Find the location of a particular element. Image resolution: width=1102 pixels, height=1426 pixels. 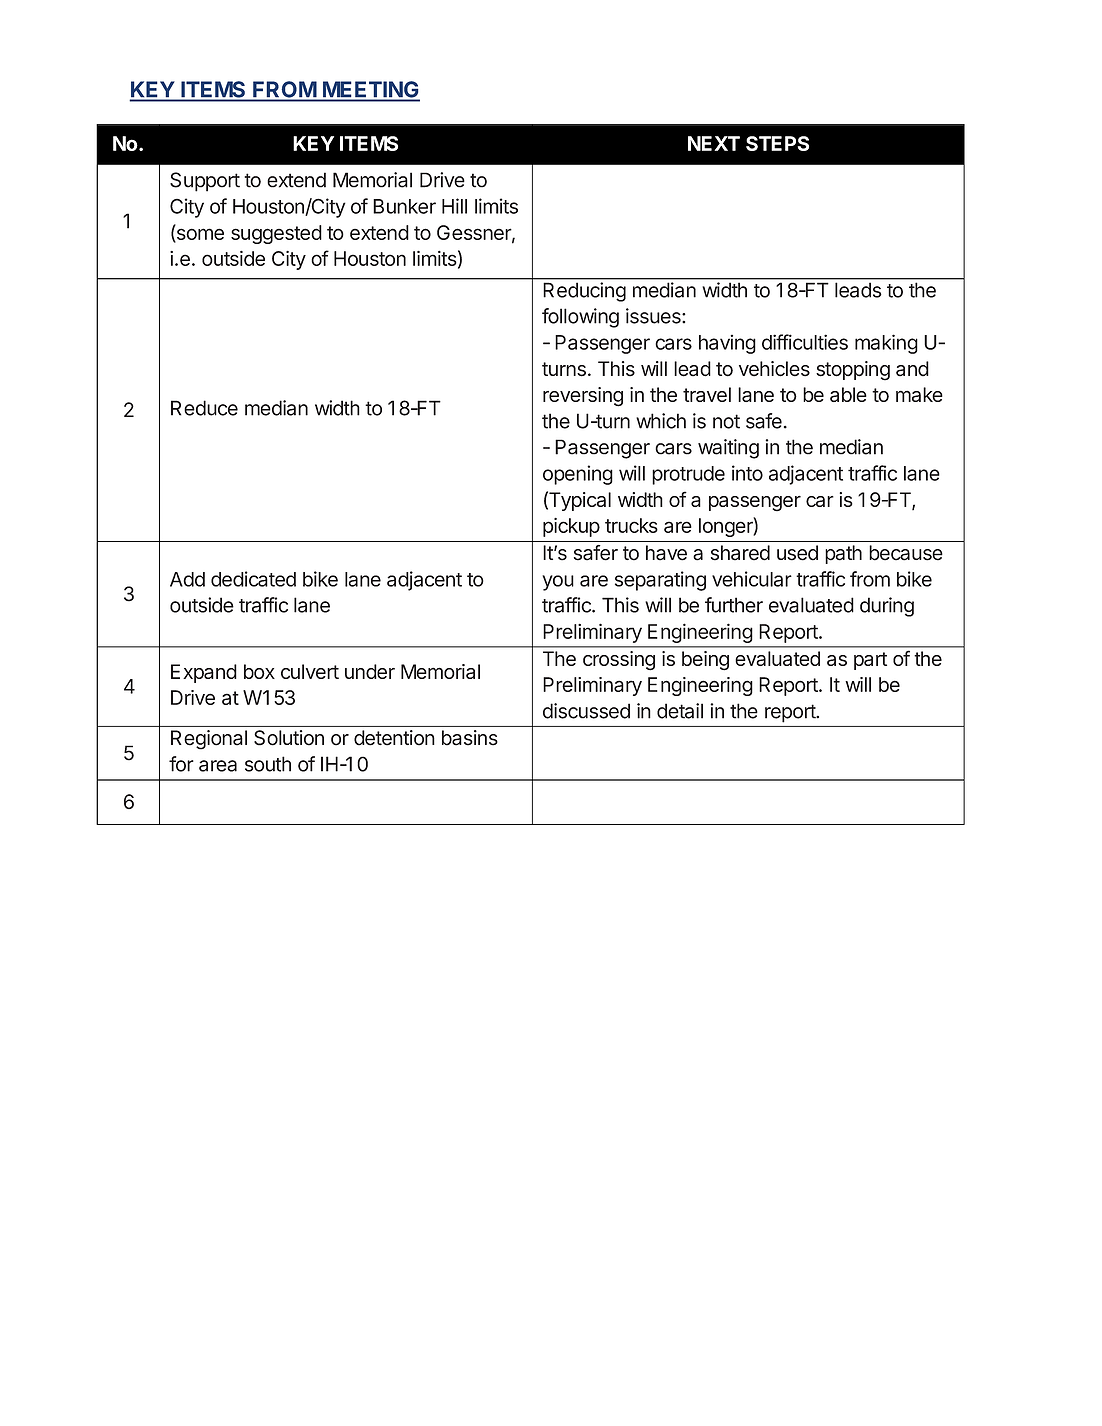

Support is located at coordinates (205, 182).
